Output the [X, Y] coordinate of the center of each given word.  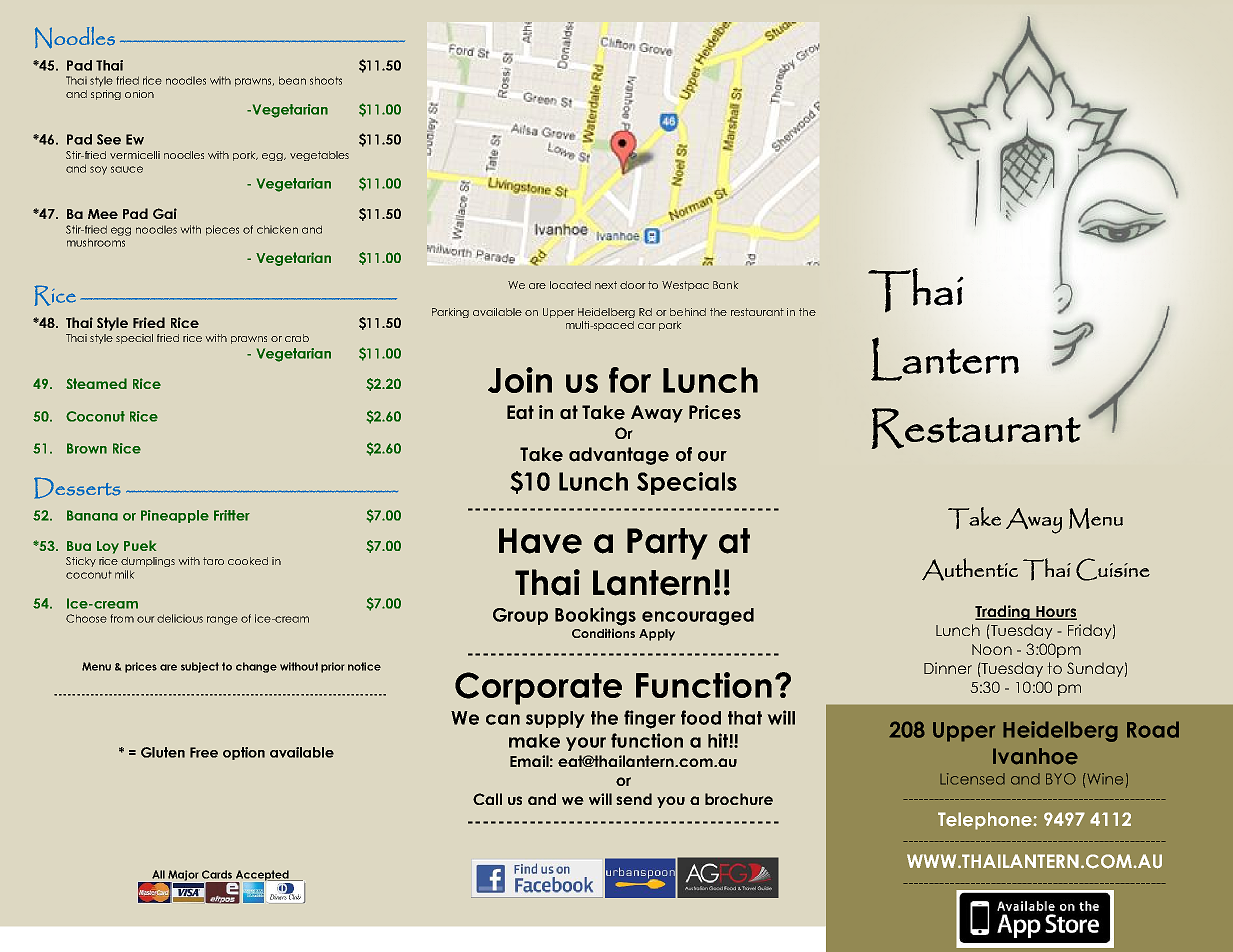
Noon [992, 649]
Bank [726, 285]
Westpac [685, 286]
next [606, 285]
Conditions [603, 633]
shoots [326, 80]
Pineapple [175, 516]
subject [200, 667]
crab [297, 338]
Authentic [970, 569]
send [634, 799]
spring [106, 95]
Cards [217, 874]
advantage [619, 456]
